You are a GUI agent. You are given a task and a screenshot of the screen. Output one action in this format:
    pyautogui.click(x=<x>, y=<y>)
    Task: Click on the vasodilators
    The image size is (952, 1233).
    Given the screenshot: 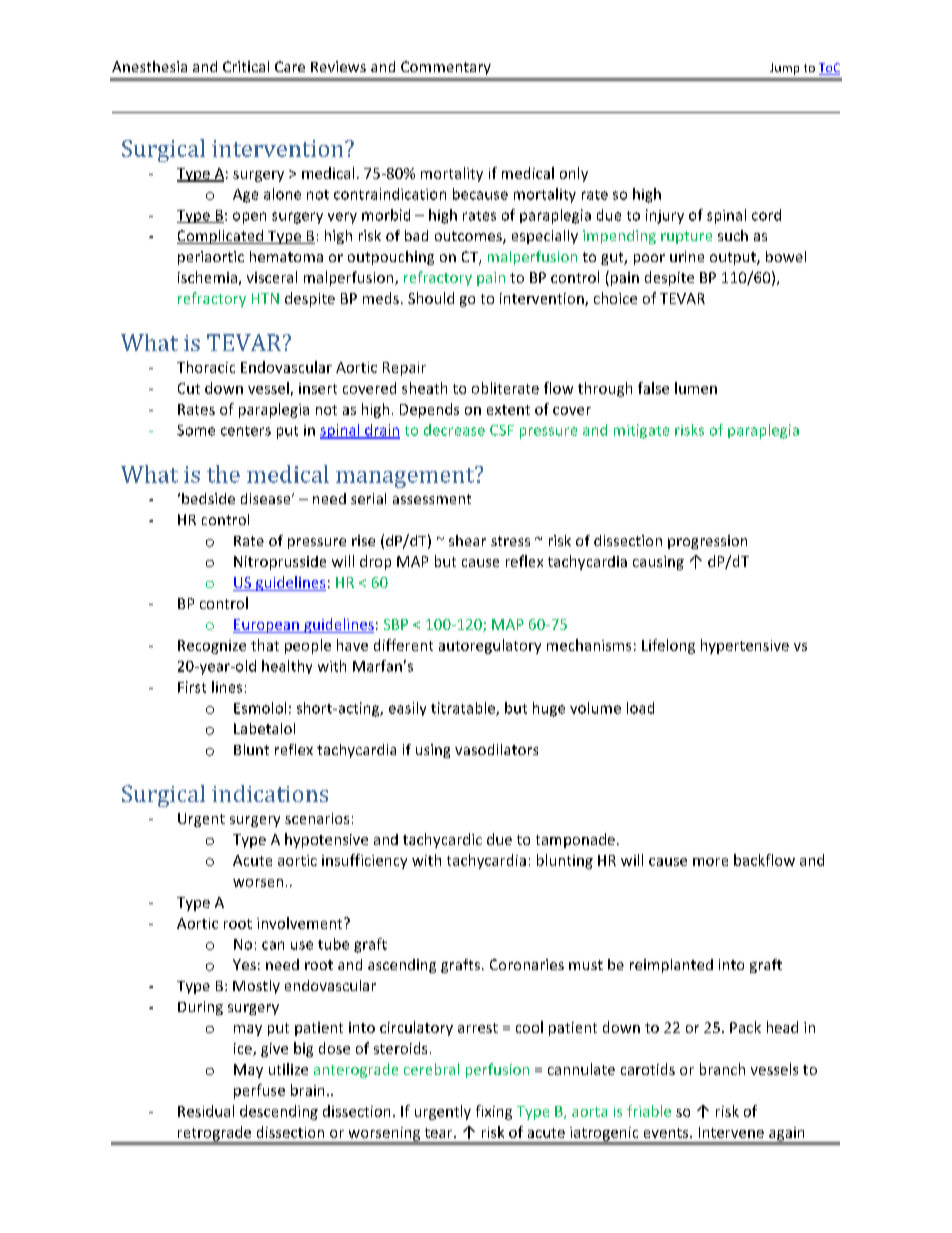 What is the action you would take?
    pyautogui.click(x=496, y=749)
